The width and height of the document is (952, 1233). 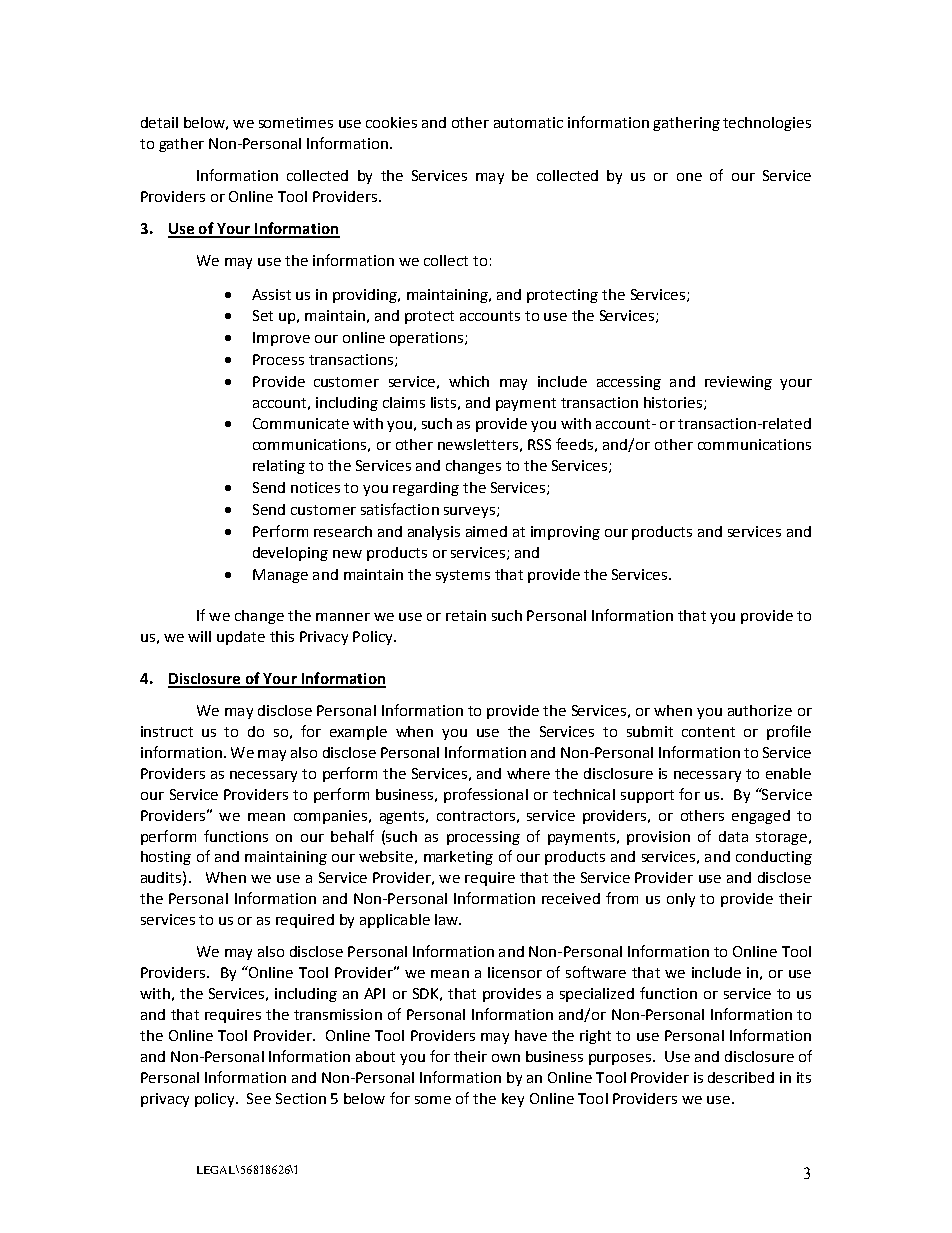 What do you see at coordinates (458, 858) in the document?
I see `marketing` at bounding box center [458, 858].
